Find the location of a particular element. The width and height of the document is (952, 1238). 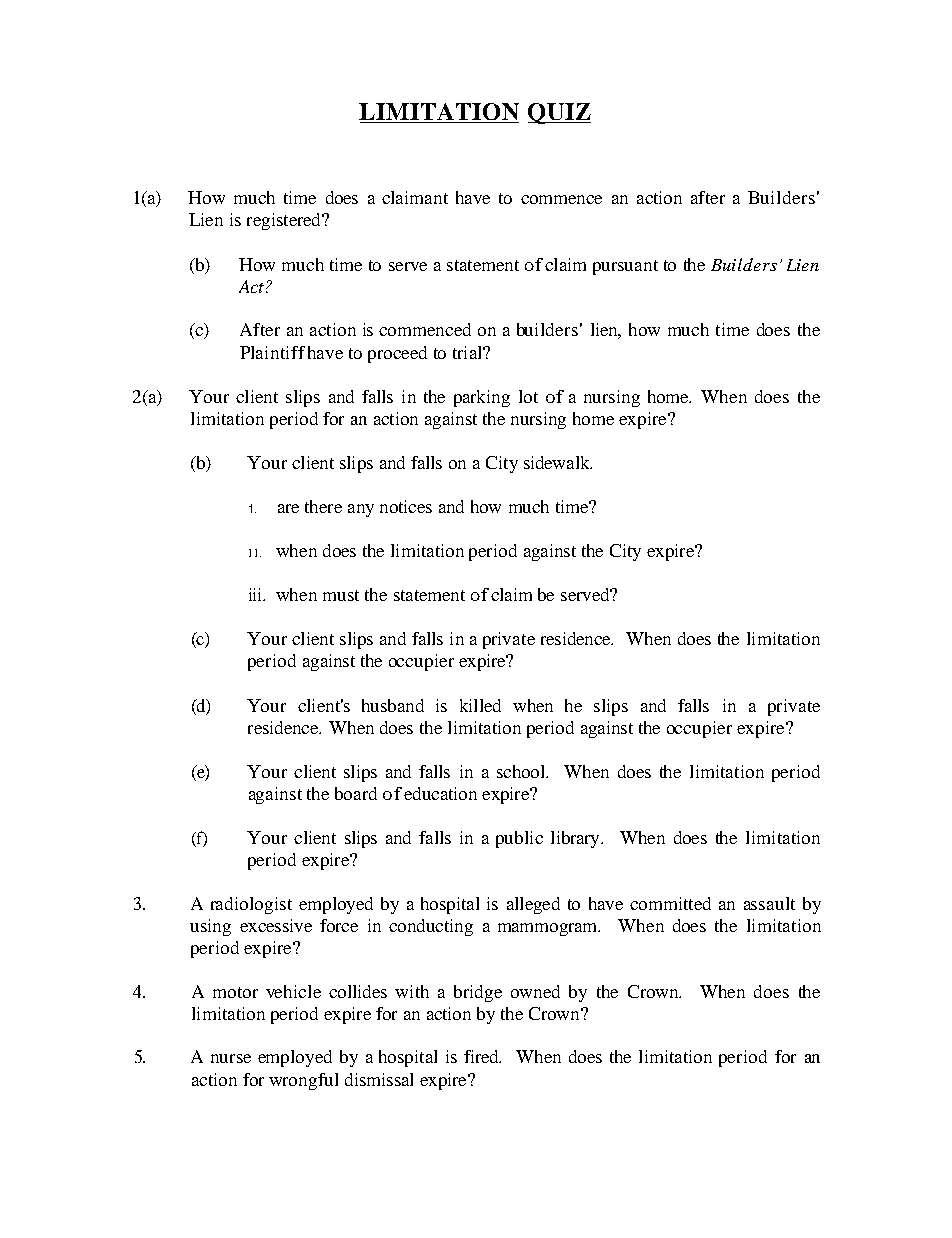

QUIZ is located at coordinates (559, 113).
